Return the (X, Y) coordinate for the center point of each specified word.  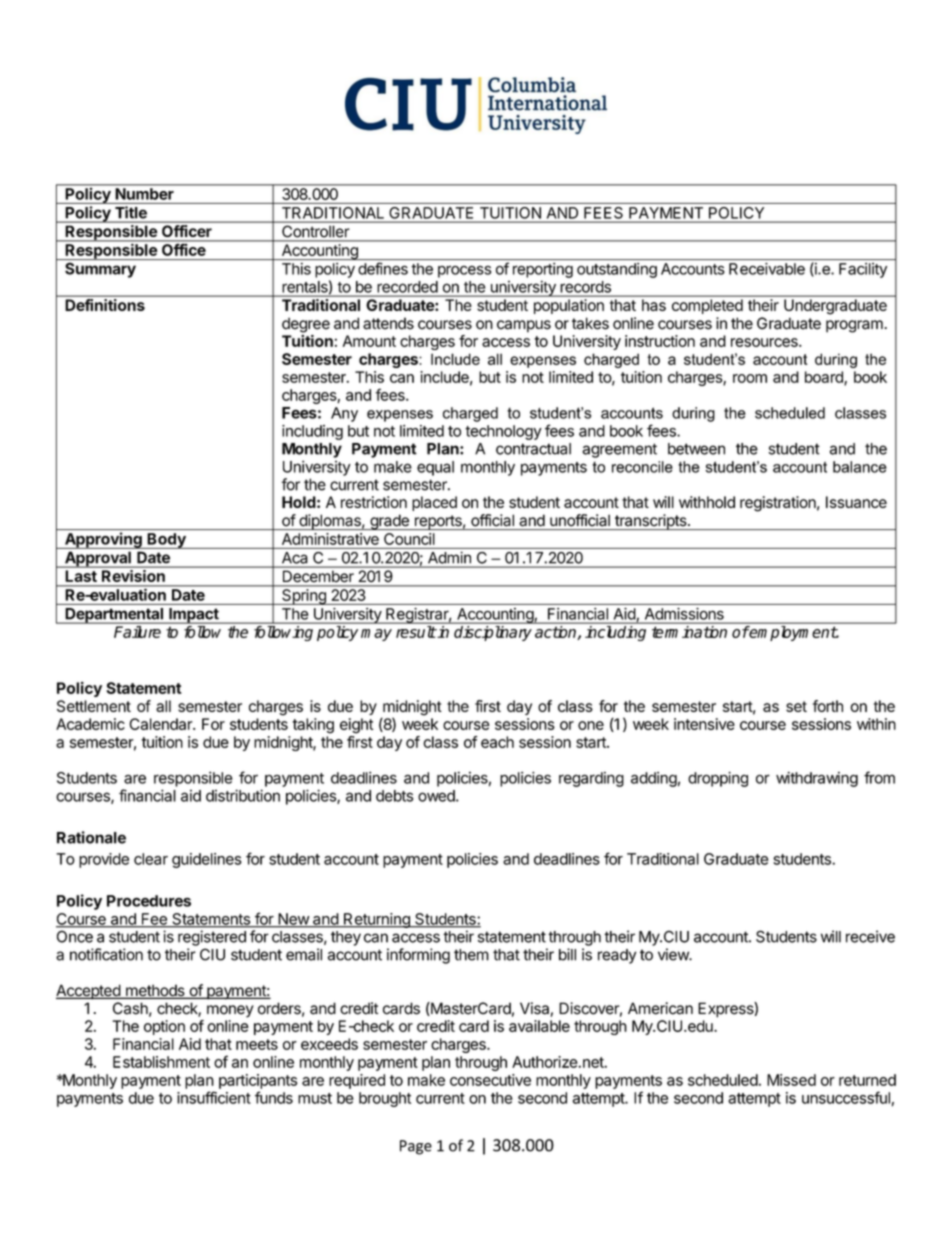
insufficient (214, 1097)
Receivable (767, 269)
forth (828, 706)
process (464, 271)
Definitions (105, 305)
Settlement (94, 706)
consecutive (490, 1080)
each (497, 742)
